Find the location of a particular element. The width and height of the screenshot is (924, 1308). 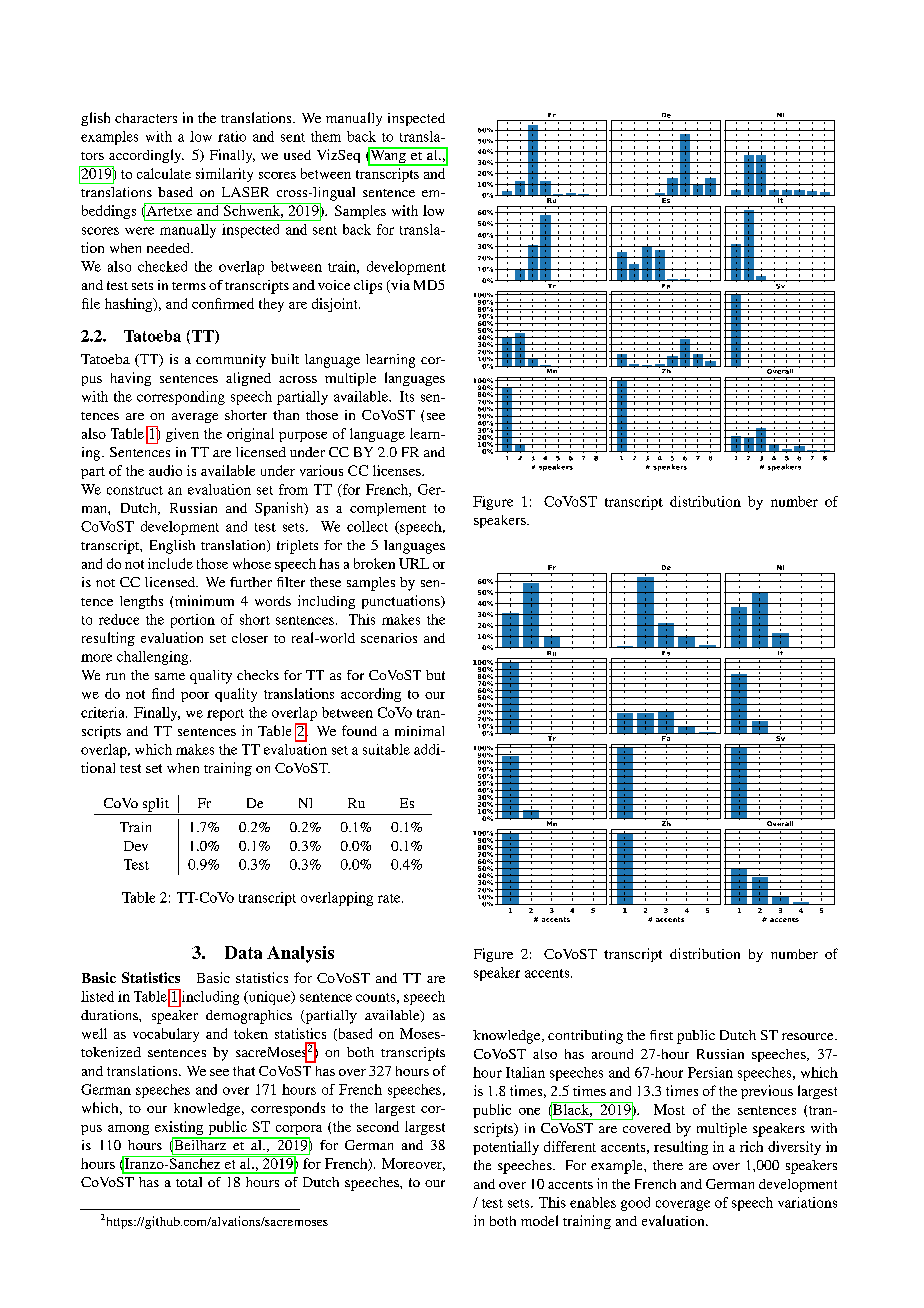

scenarios is located at coordinates (389, 638).
